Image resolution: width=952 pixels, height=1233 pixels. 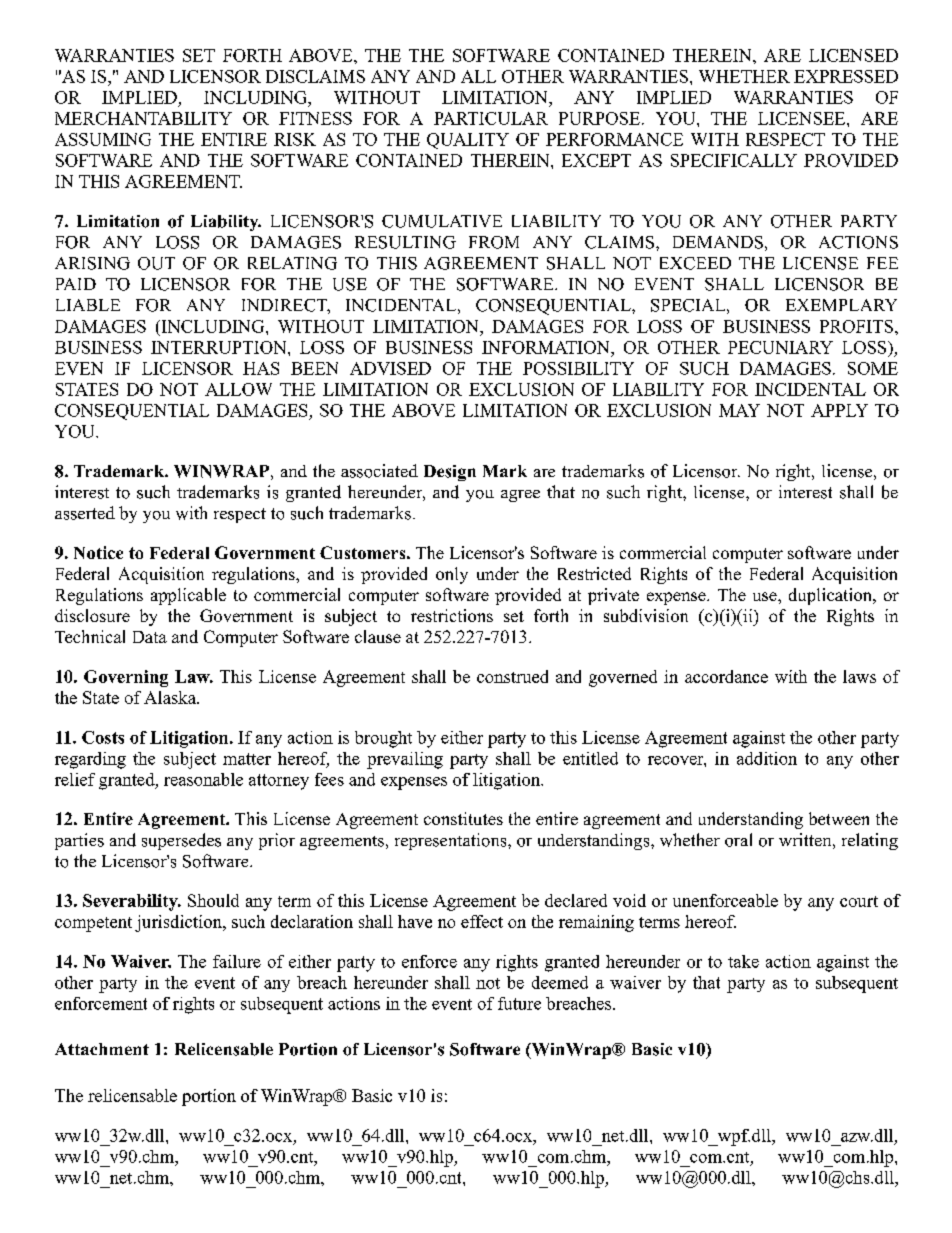 What do you see at coordinates (547, 347) in the screenshot?
I see `INFORMATION` at bounding box center [547, 347].
